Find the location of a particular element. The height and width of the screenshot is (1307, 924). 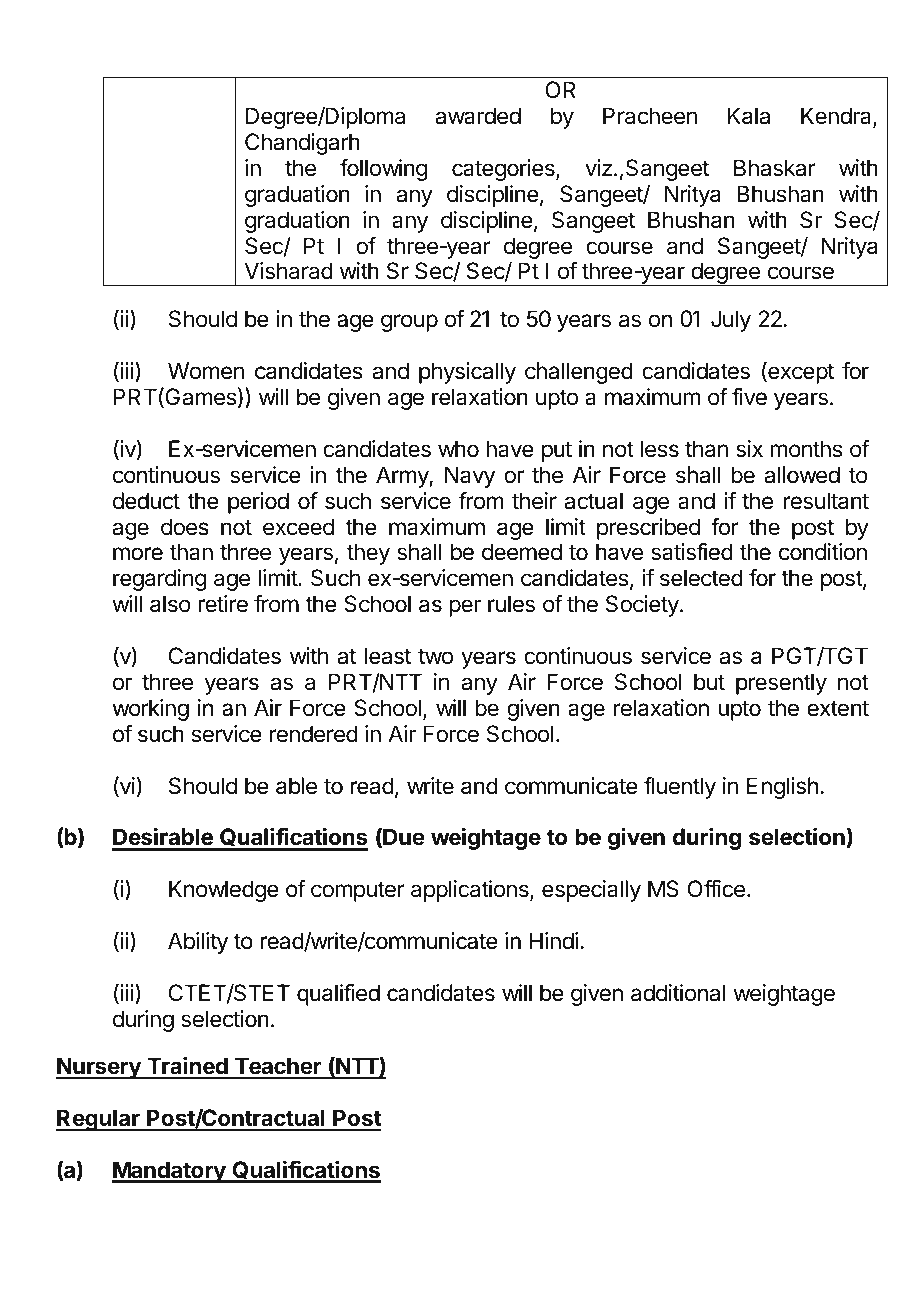

Kala is located at coordinates (749, 116).
